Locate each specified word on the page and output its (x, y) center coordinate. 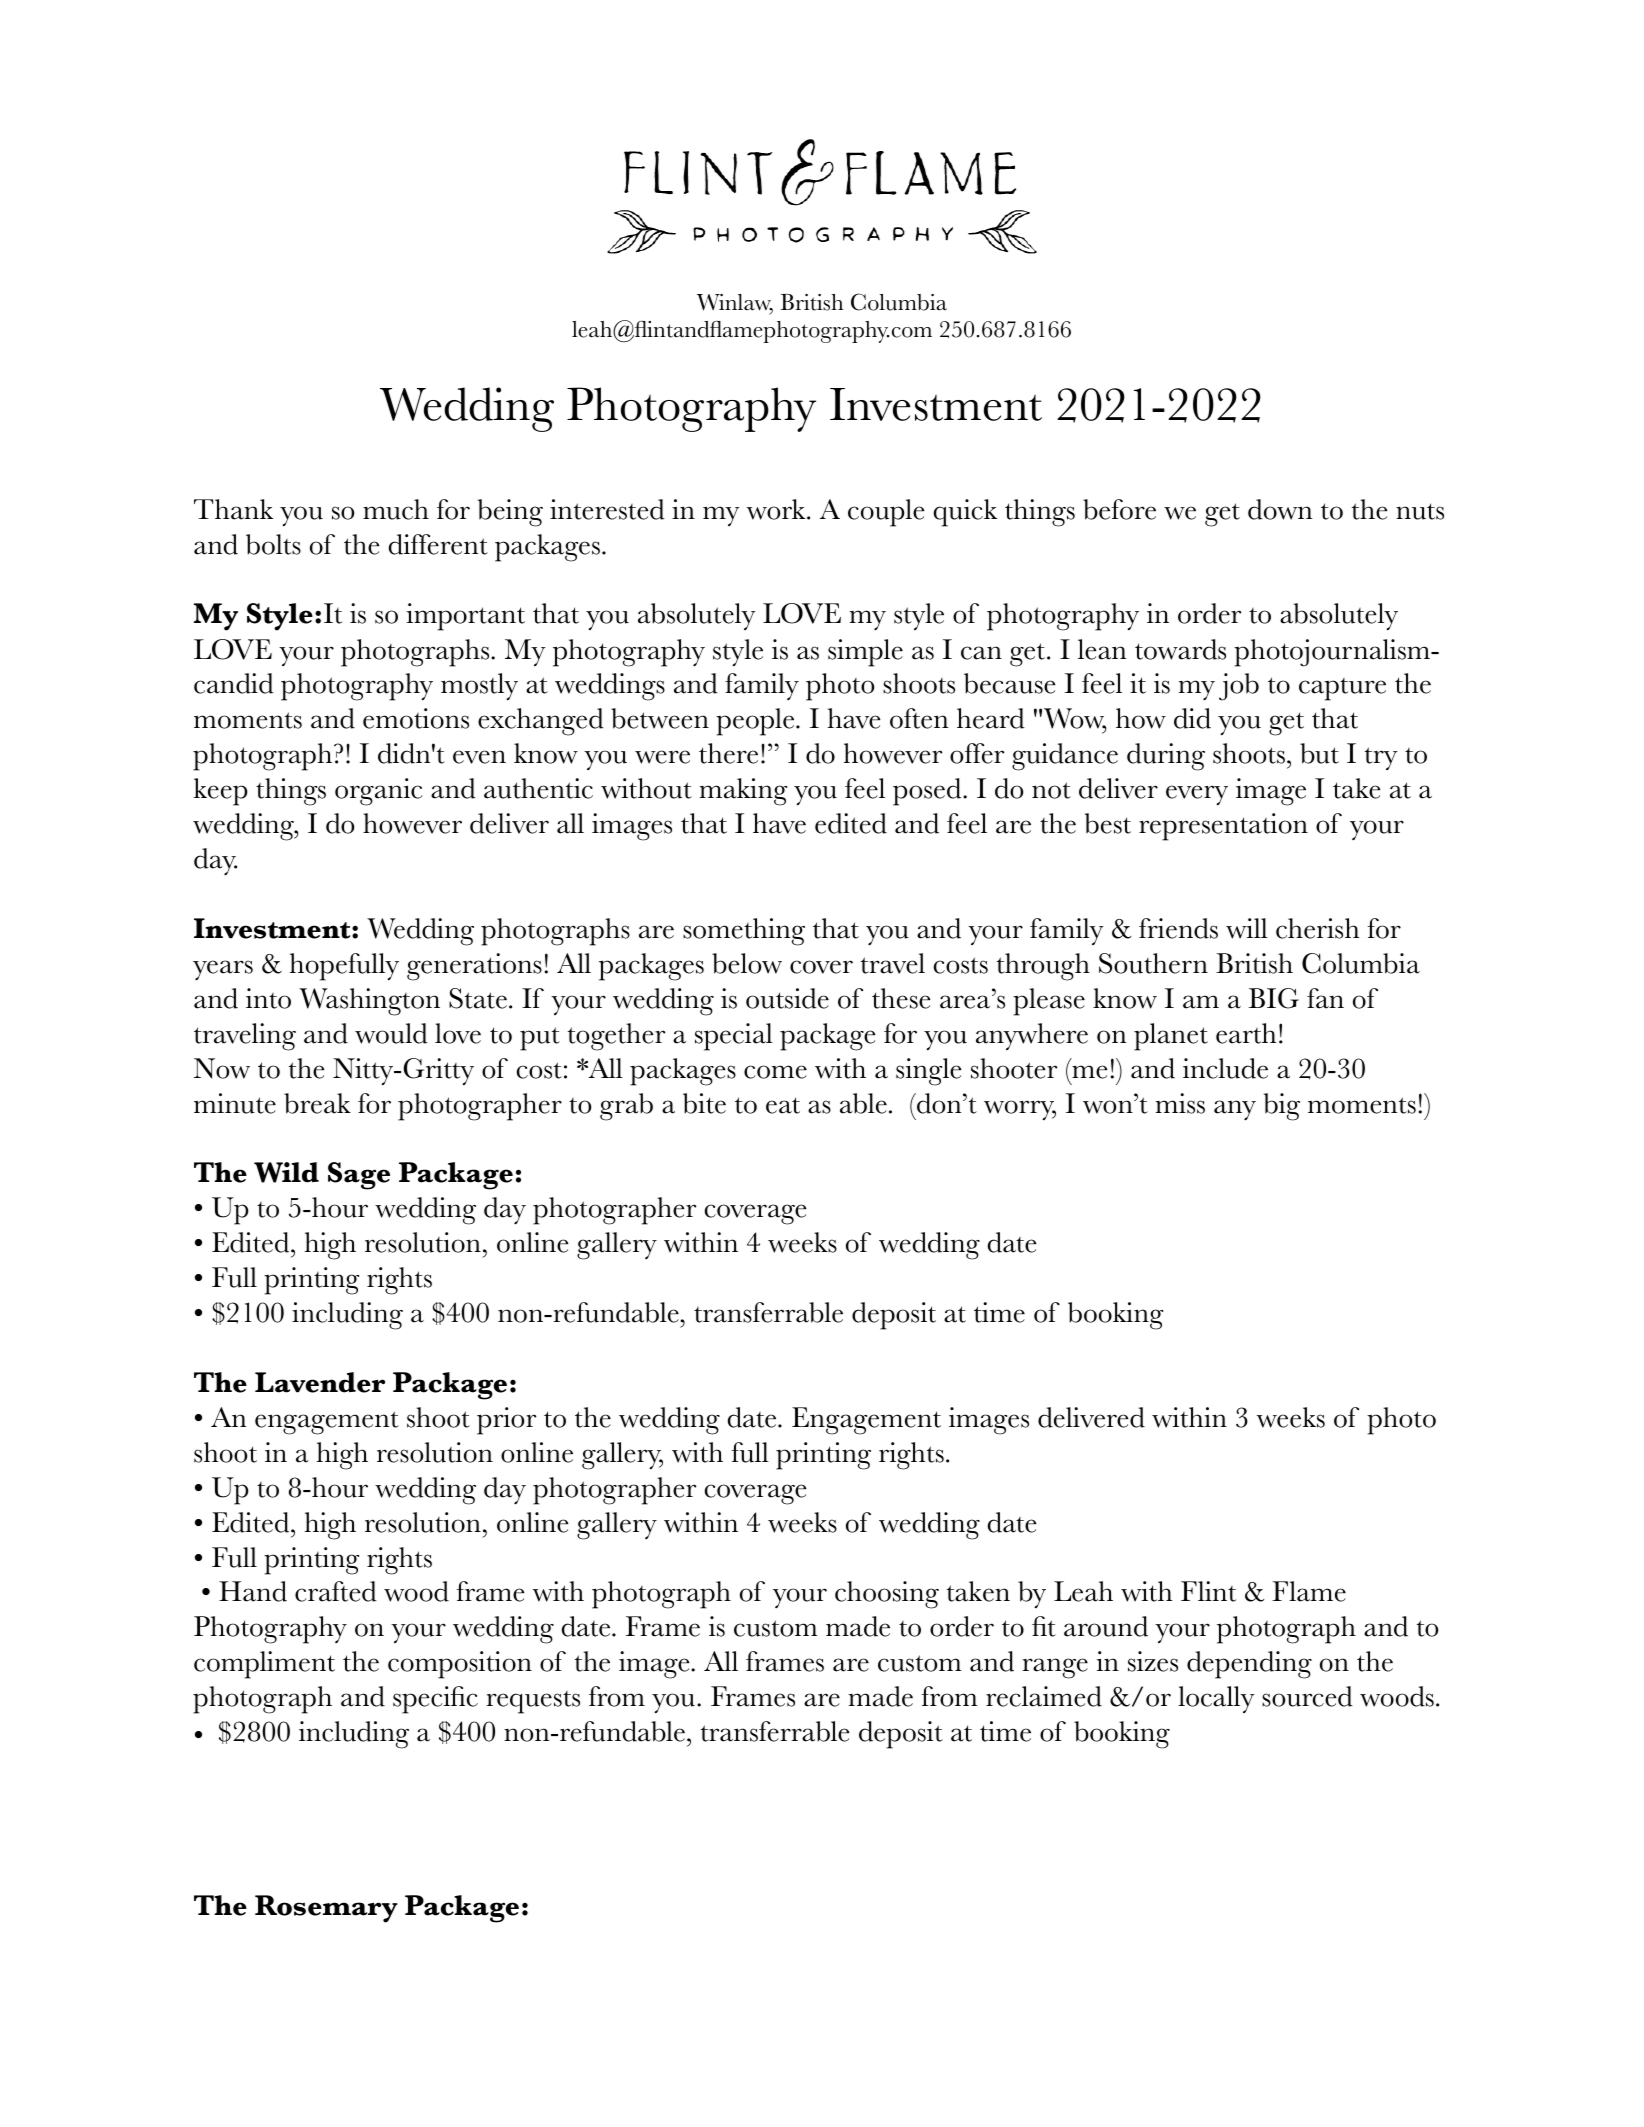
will (1247, 928)
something (744, 932)
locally (1216, 1699)
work (777, 509)
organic (379, 792)
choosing (887, 1595)
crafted (336, 1591)
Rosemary (326, 1909)
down (1280, 509)
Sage (359, 1176)
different (438, 544)
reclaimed (1044, 1696)
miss (1180, 1103)
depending (1249, 1665)
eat (783, 1105)
